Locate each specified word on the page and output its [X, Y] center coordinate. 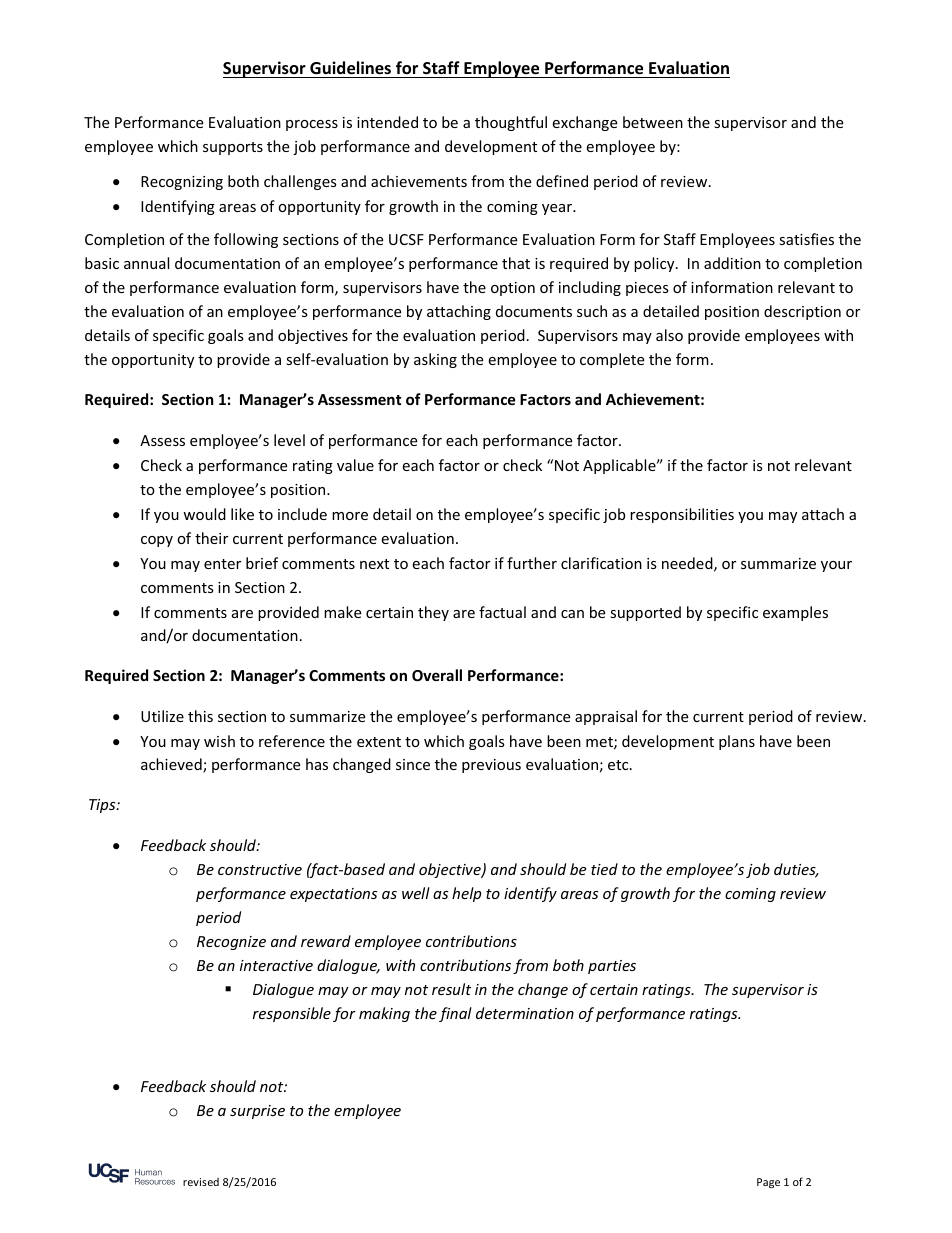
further [532, 563]
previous [491, 766]
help [466, 894]
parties [612, 967]
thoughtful [511, 123]
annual [146, 263]
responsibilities [682, 515]
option [513, 289]
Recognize [231, 943]
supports [233, 148]
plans [737, 742]
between [653, 122]
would [204, 514]
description [802, 312]
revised [201, 1182]
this [200, 716]
